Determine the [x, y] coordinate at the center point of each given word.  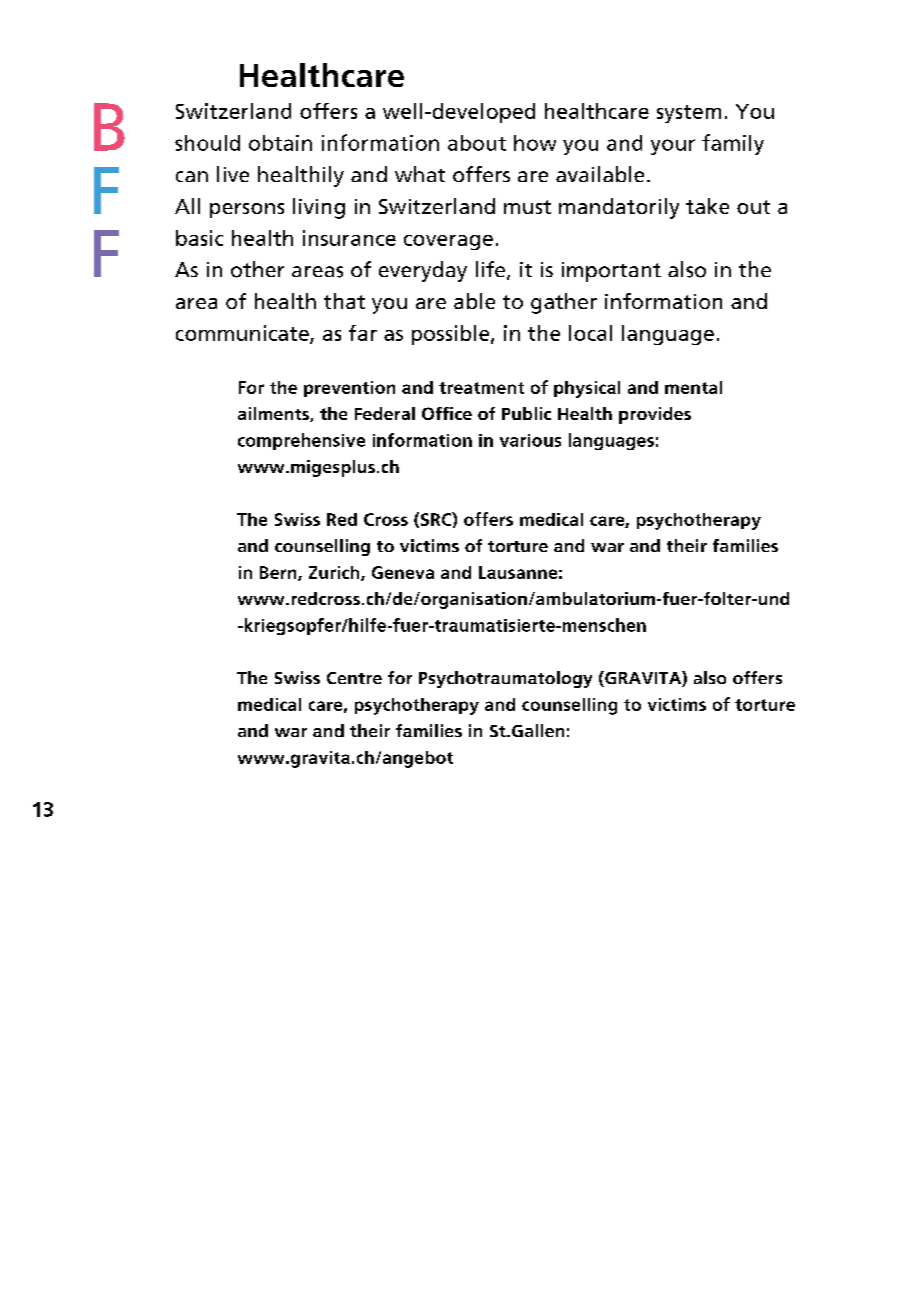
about [477, 143]
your [673, 147]
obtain [280, 143]
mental [693, 387]
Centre [354, 678]
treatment [481, 388]
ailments [274, 414]
